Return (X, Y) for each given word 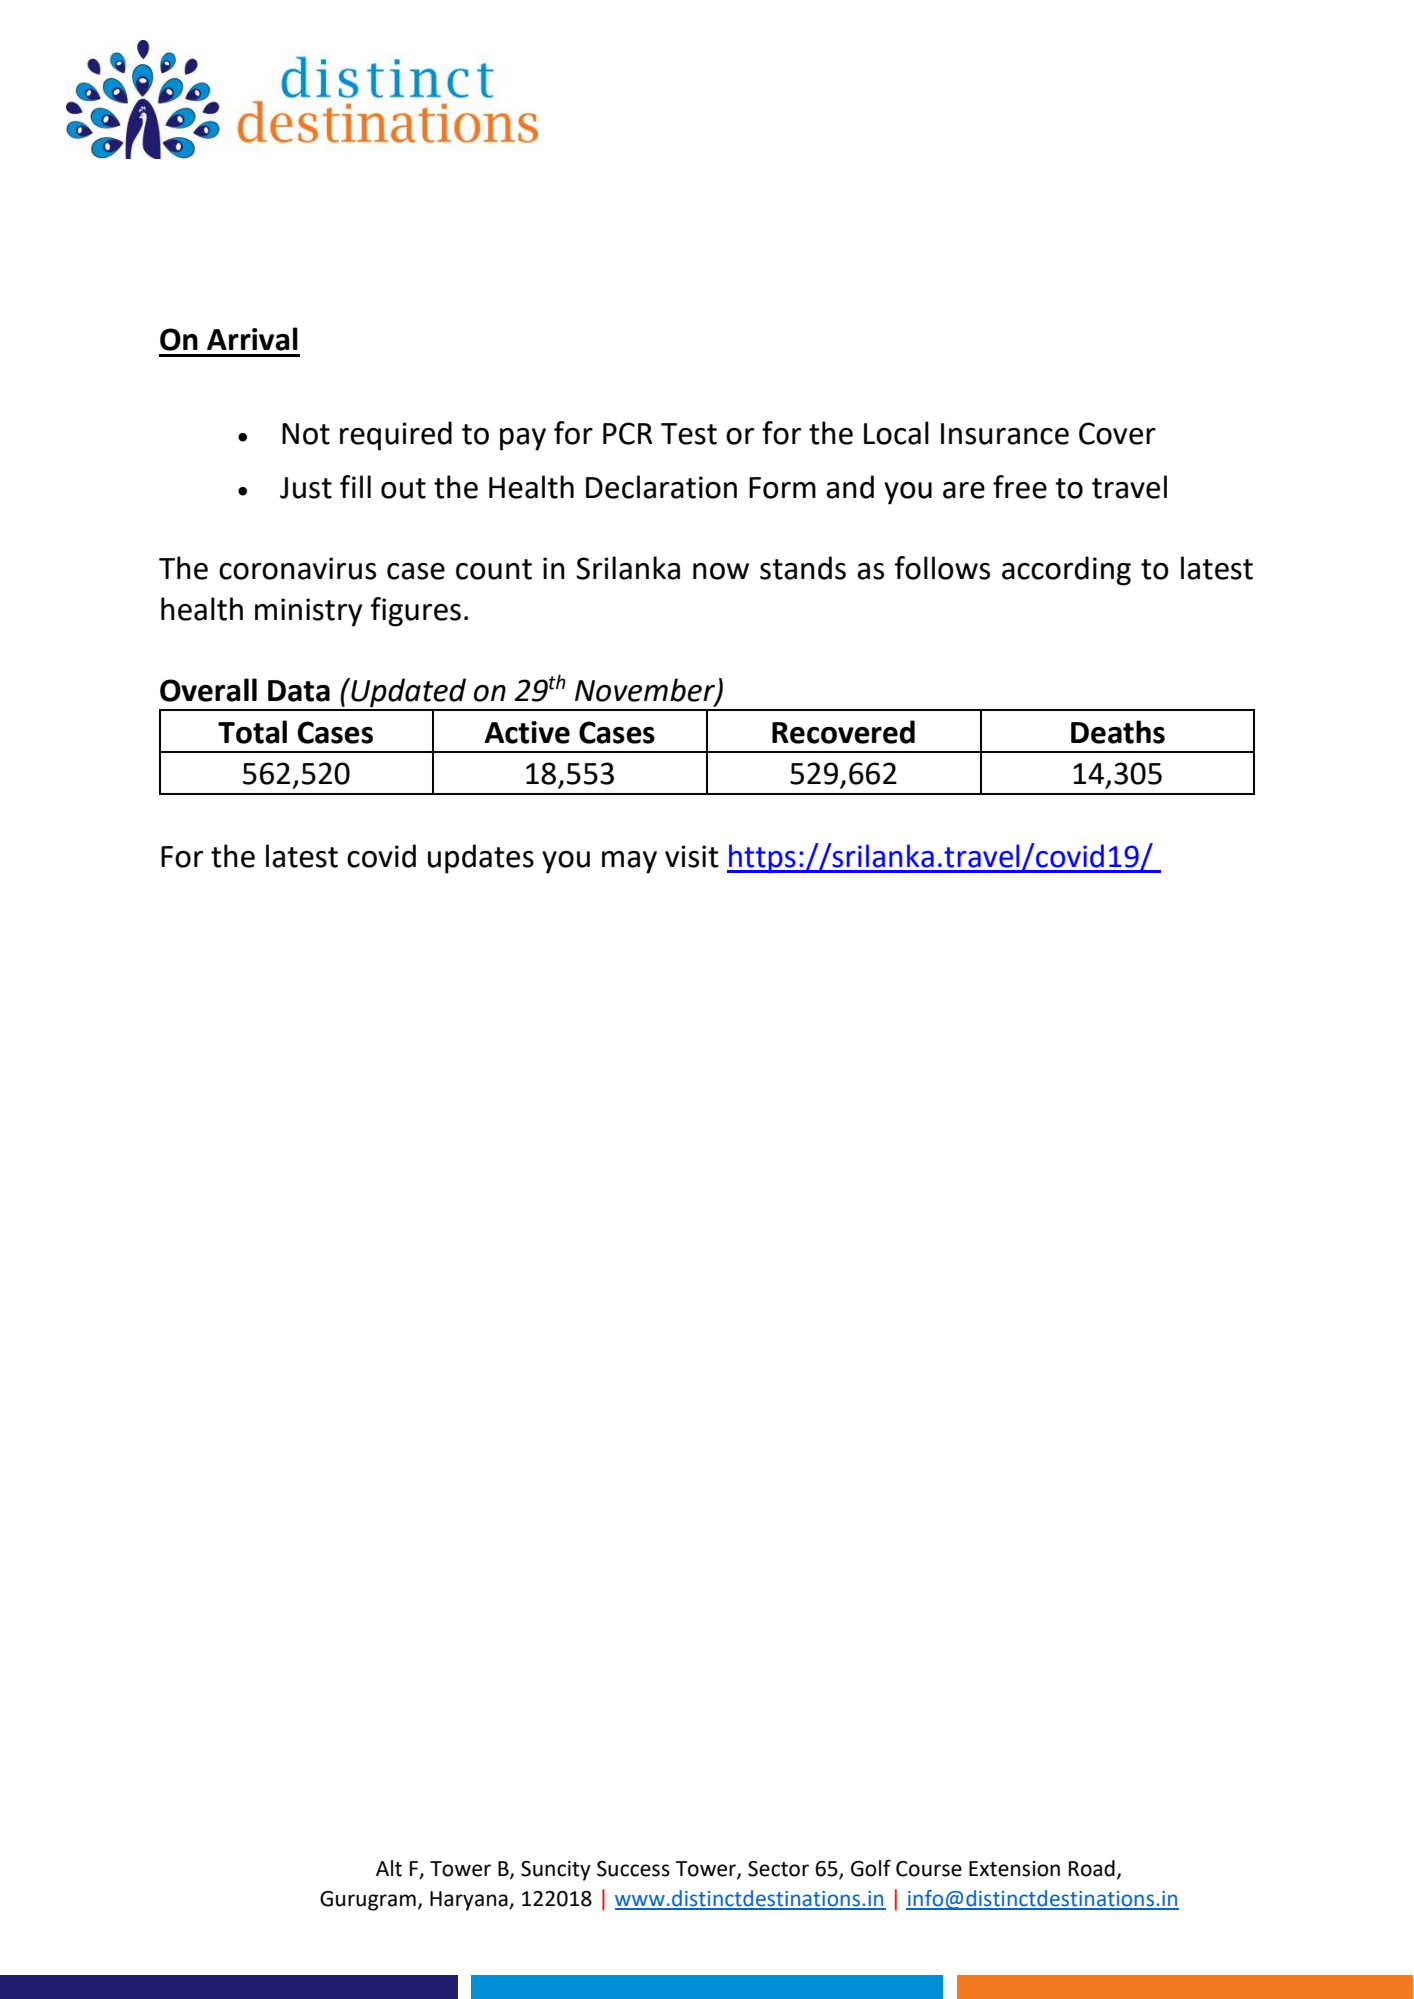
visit (692, 856)
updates (481, 859)
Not (306, 434)
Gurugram (368, 1901)
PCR (628, 433)
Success (633, 1869)
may (629, 862)
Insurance (1005, 434)
